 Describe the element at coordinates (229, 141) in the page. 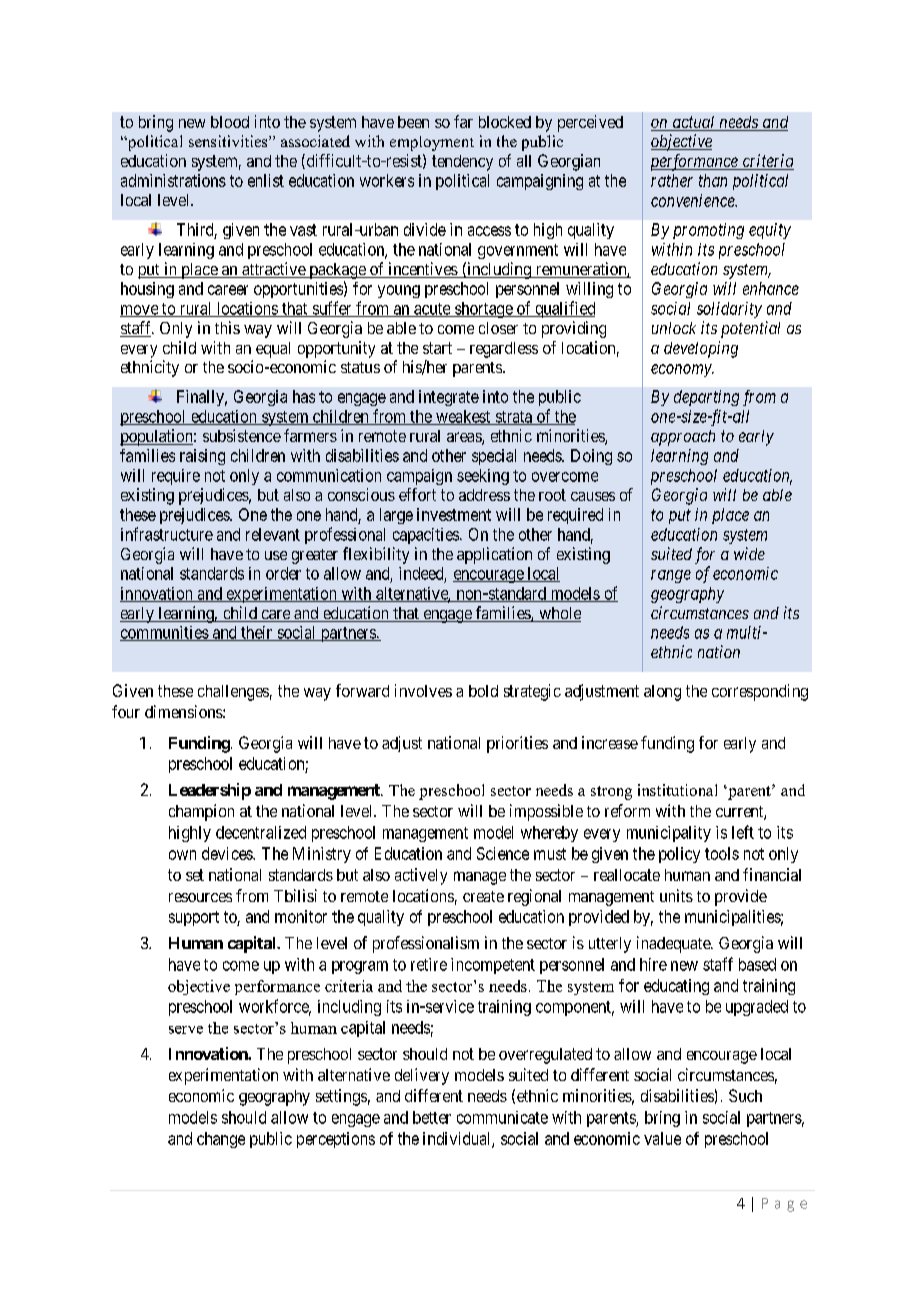

I see `sensitivities` at that location.
